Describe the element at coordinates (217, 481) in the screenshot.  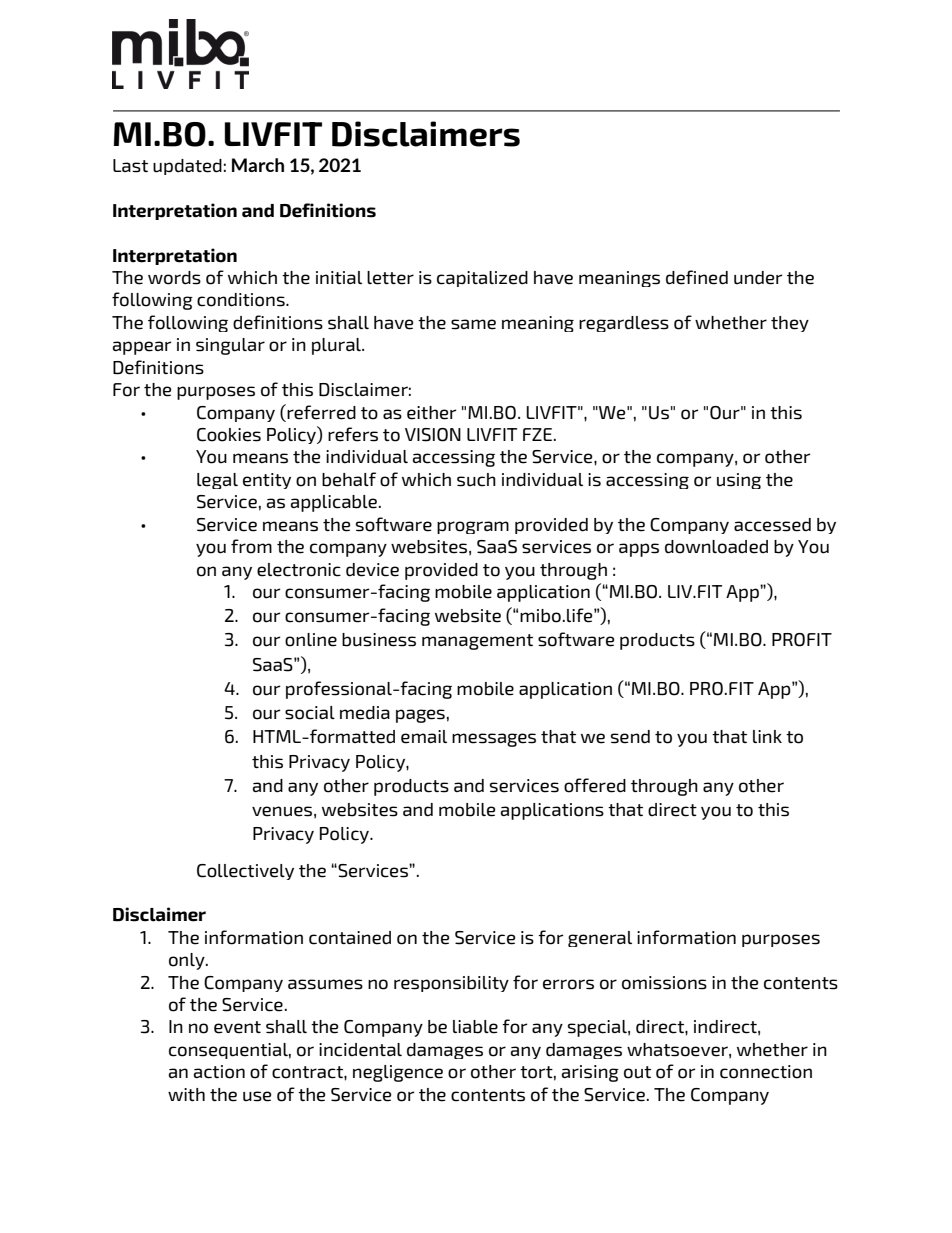
I see `legal` at that location.
